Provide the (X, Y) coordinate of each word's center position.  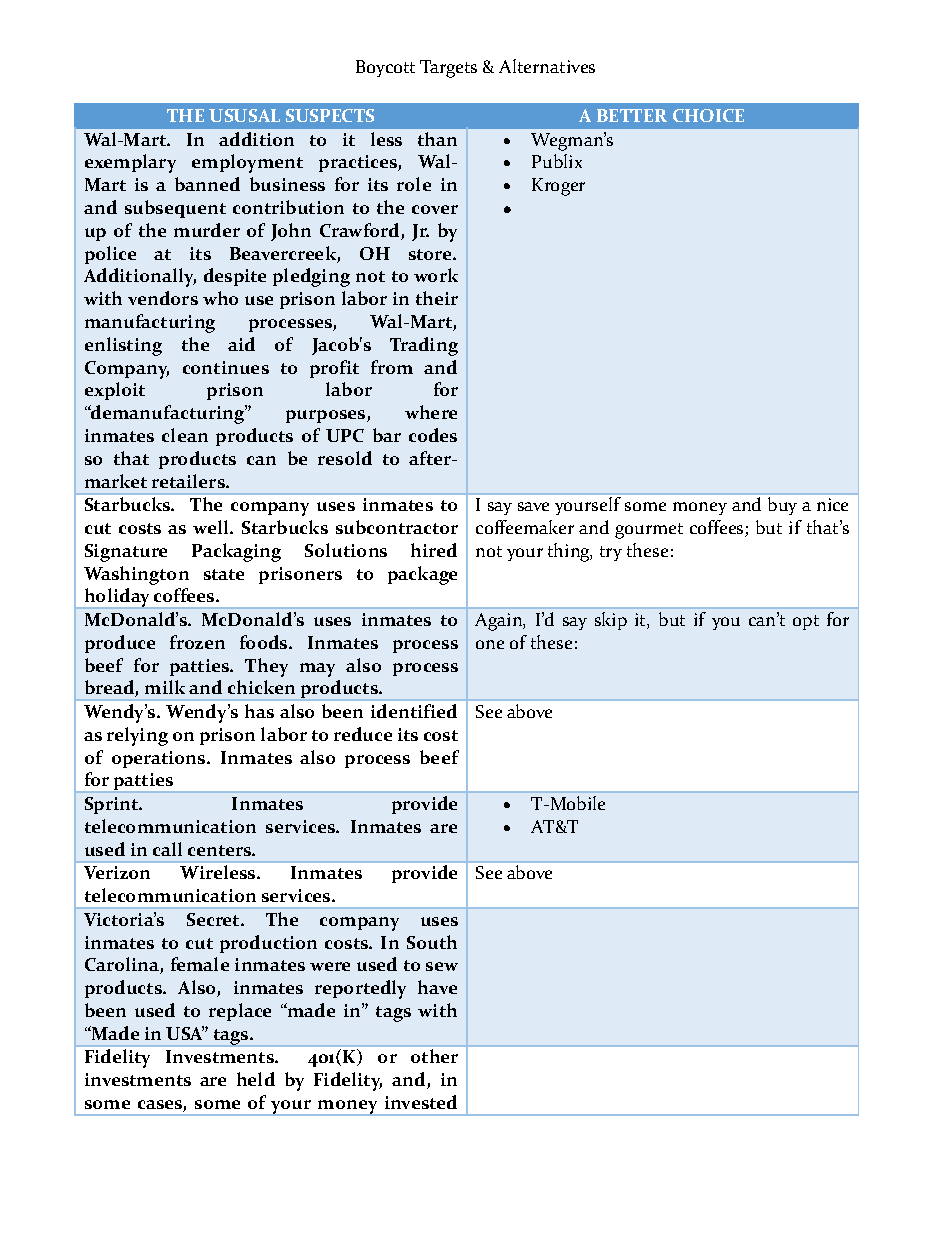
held (256, 1079)
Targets (448, 69)
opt (806, 622)
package (422, 575)
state (224, 574)
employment (247, 163)
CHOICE (708, 115)
